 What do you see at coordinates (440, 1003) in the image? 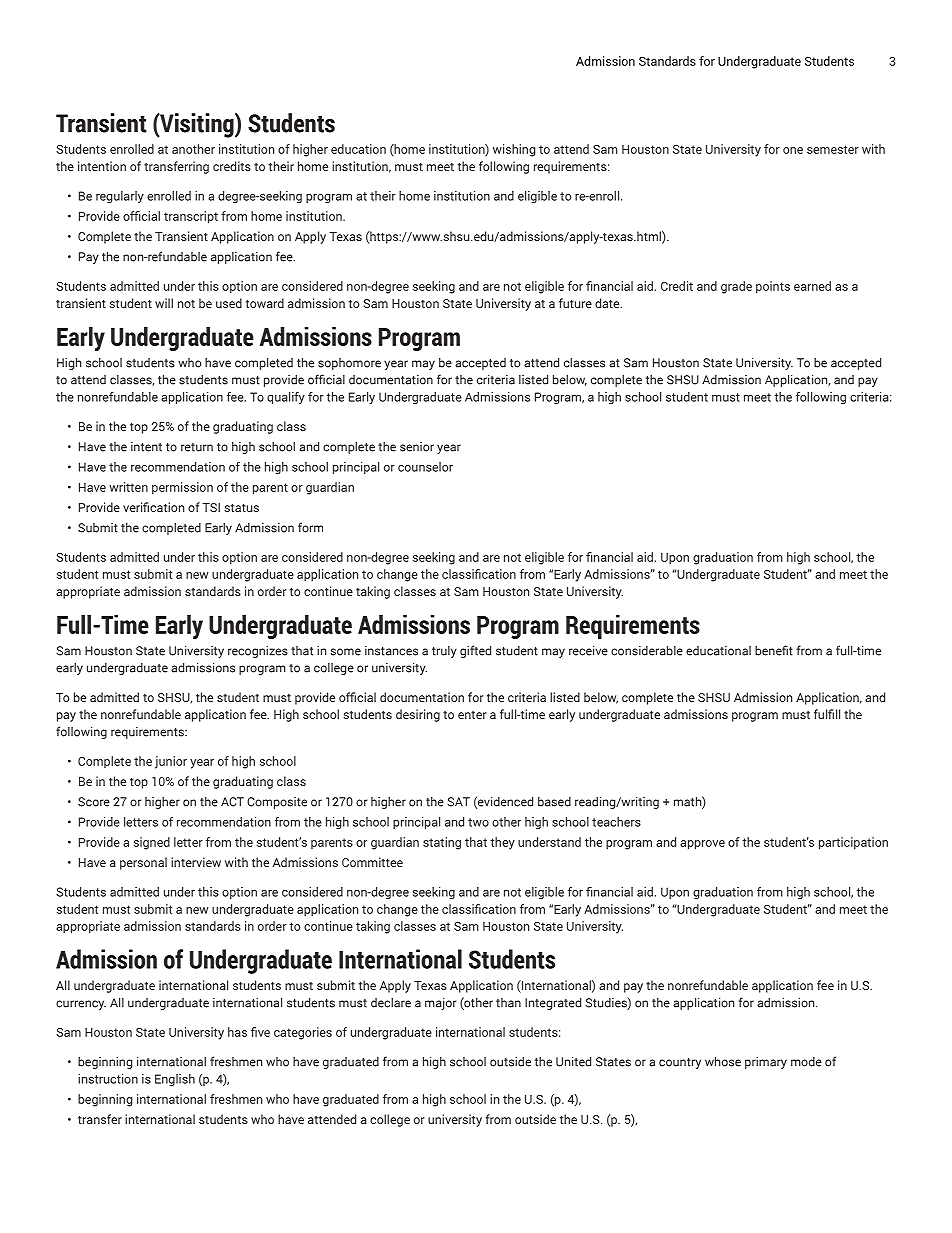
I see `major` at bounding box center [440, 1003].
